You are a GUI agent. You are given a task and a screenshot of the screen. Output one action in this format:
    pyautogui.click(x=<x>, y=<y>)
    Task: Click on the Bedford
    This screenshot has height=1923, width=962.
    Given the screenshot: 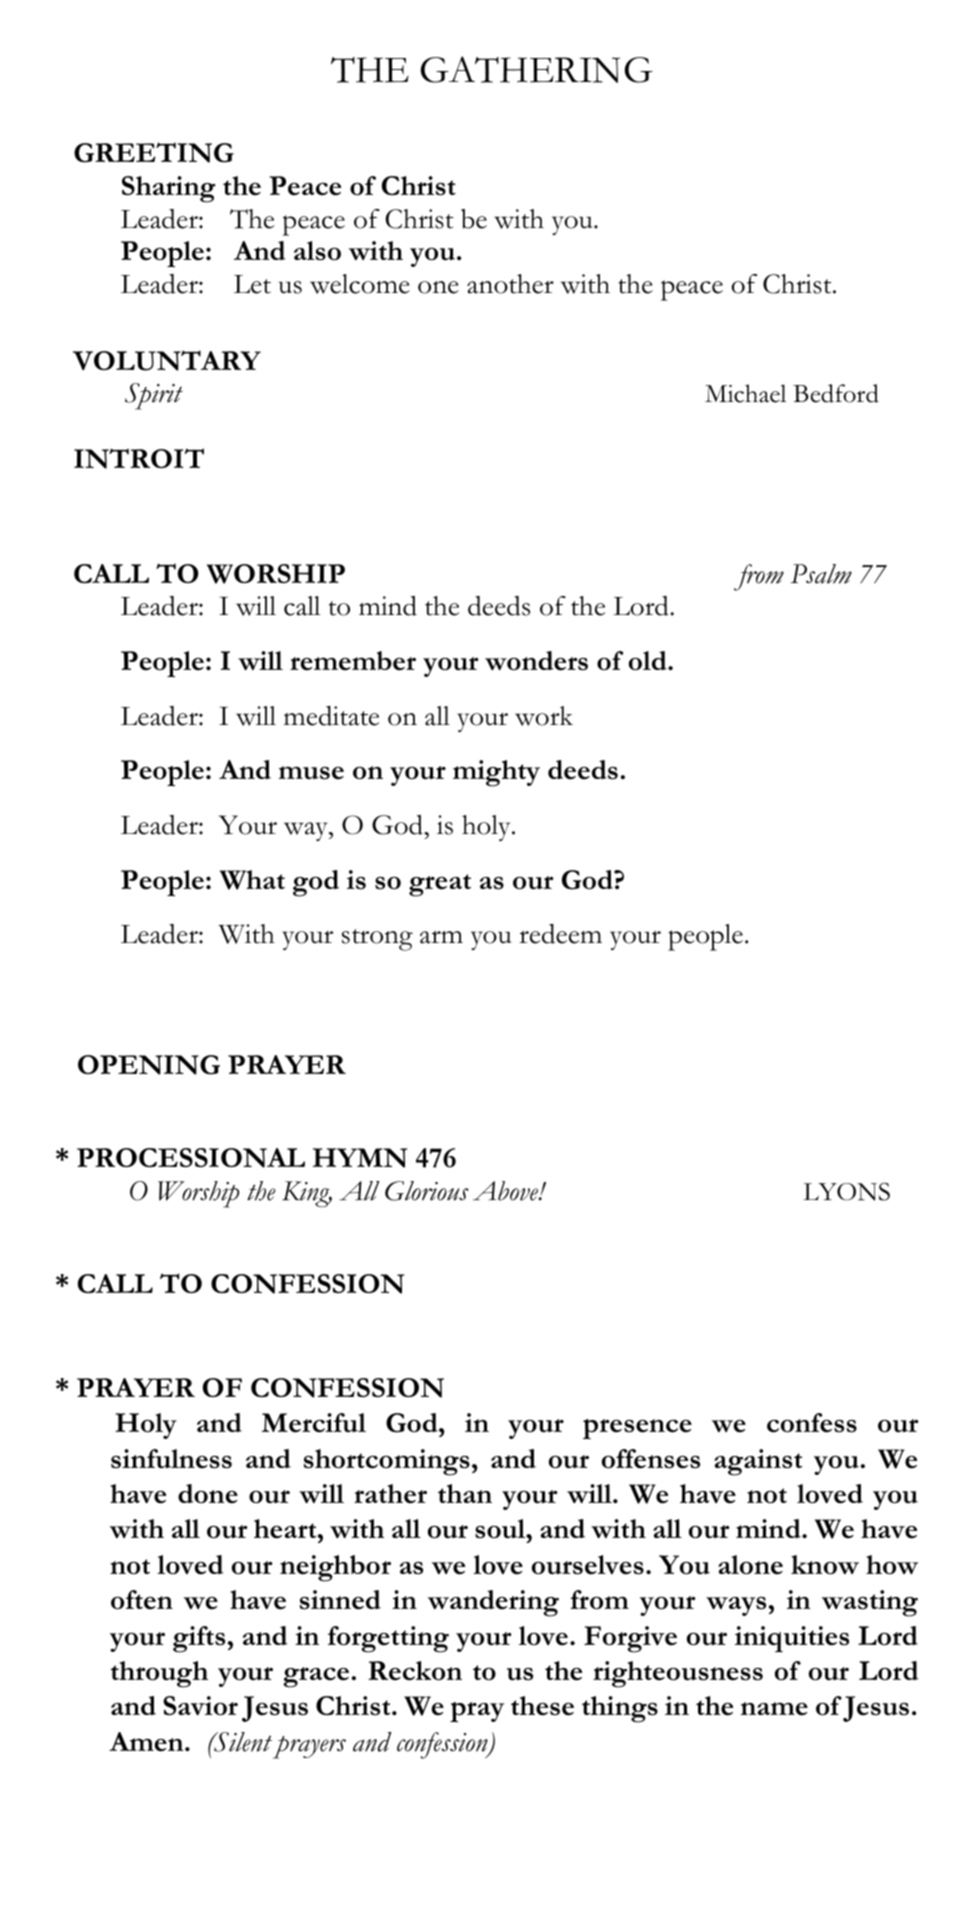 What is the action you would take?
    pyautogui.click(x=836, y=393)
